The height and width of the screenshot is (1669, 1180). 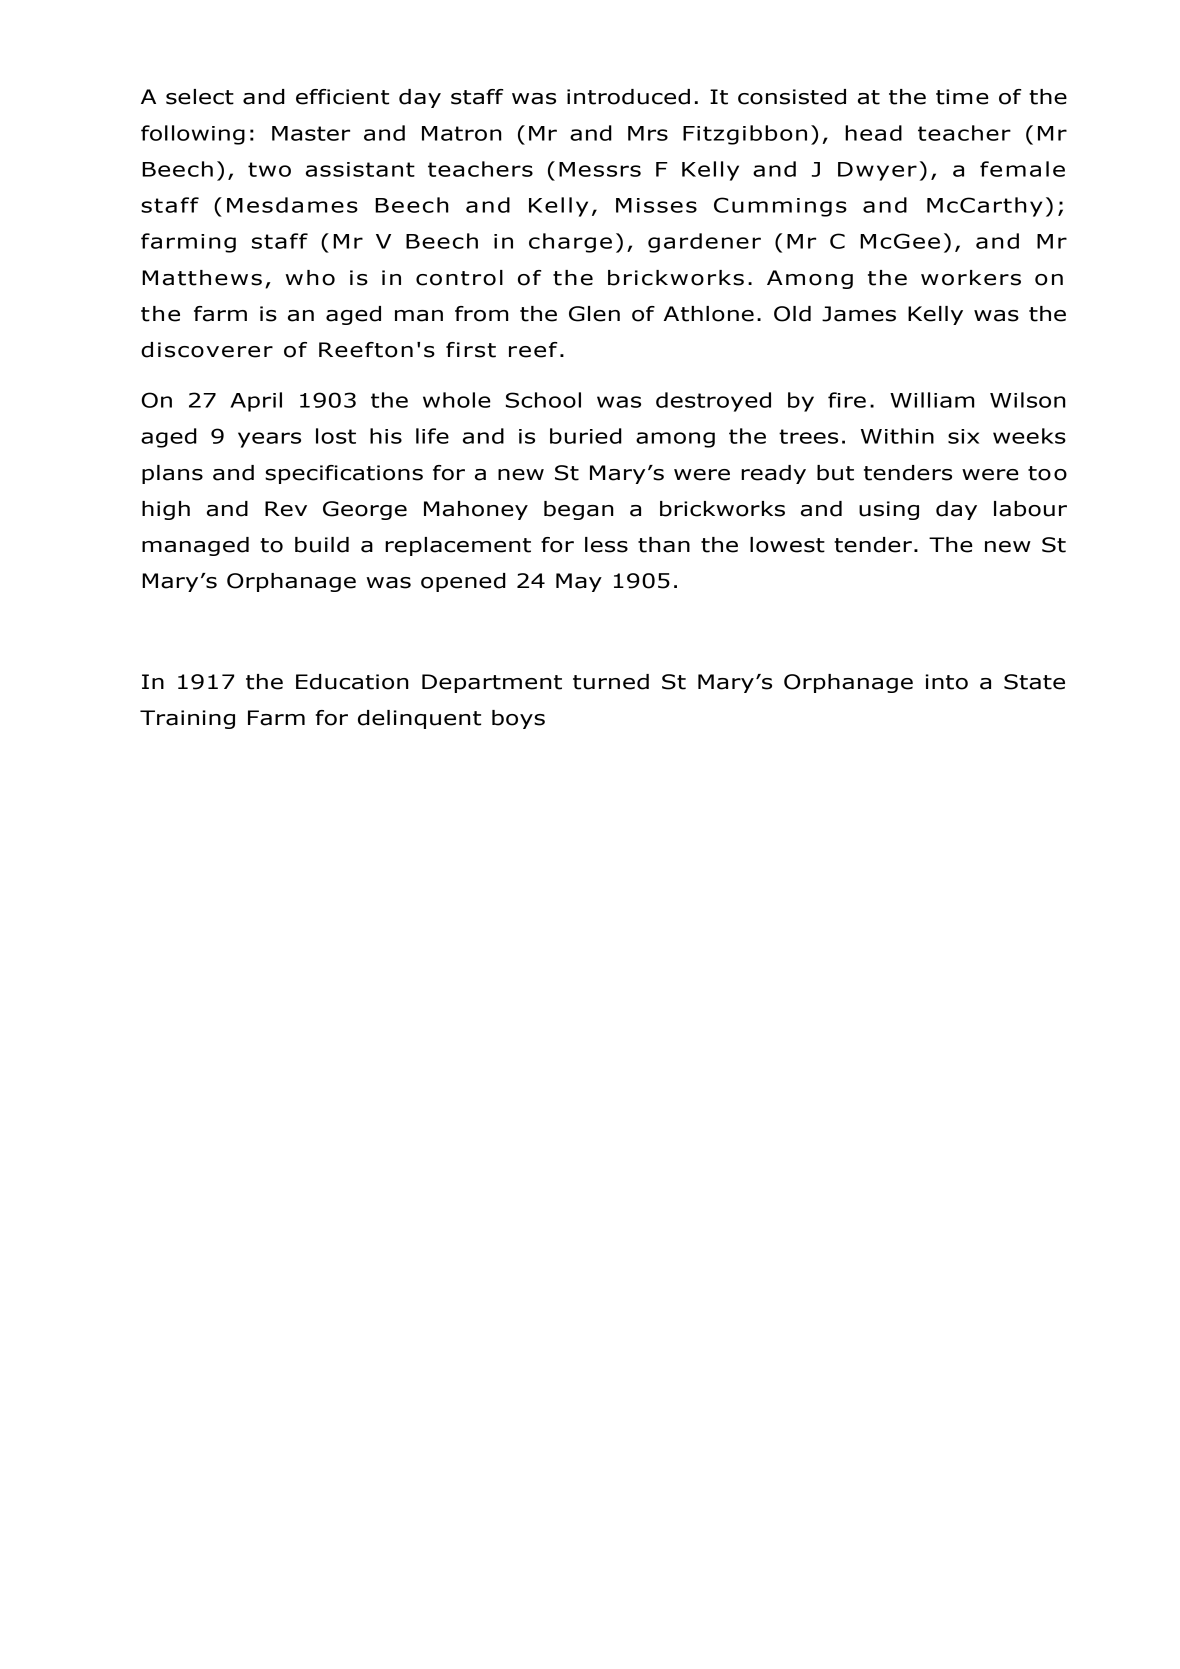 I want to click on Master, so click(x=311, y=133).
